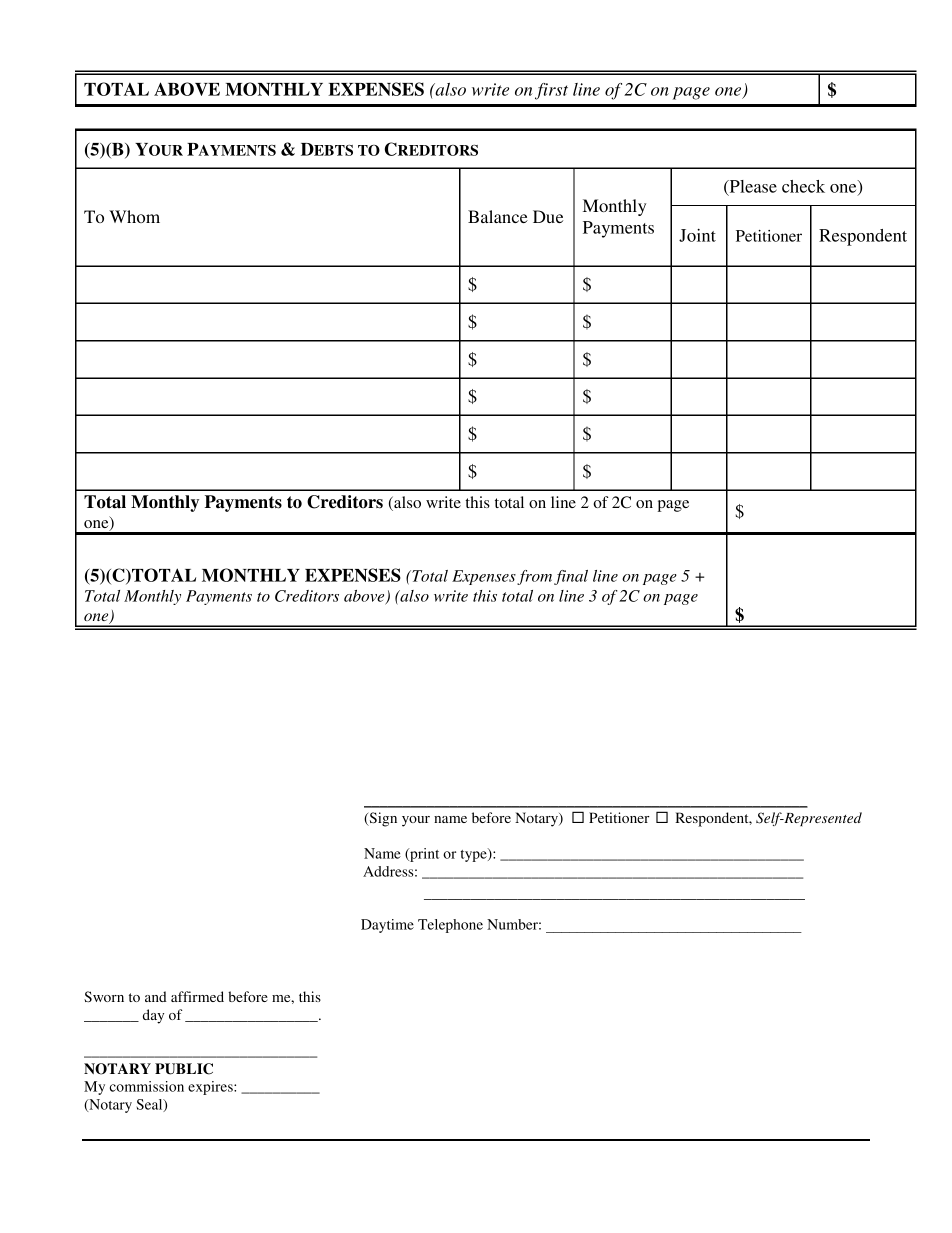 This image has height=1233, width=952. What do you see at coordinates (197, 996) in the image?
I see `affirmed` at bounding box center [197, 996].
